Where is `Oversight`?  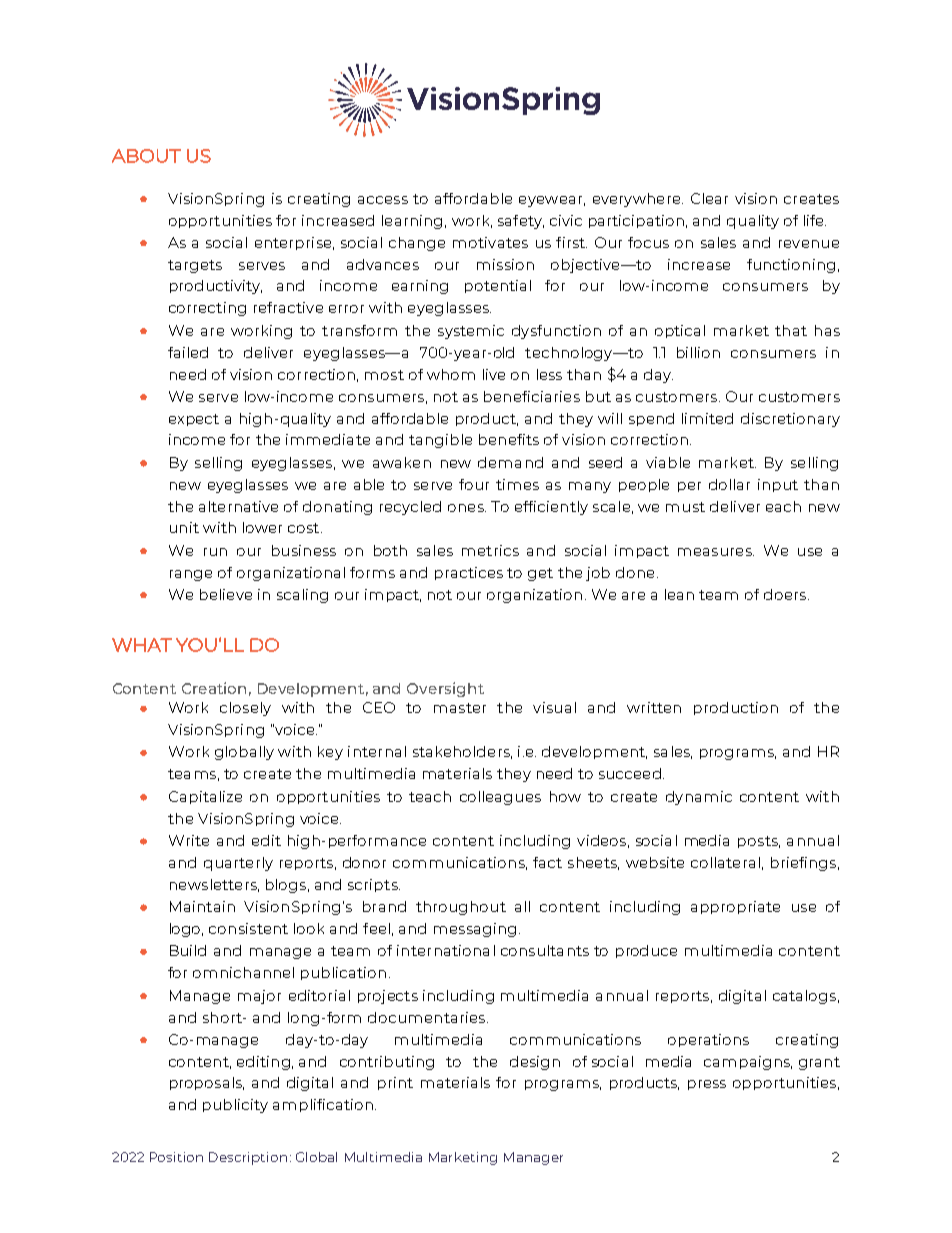 Oversight is located at coordinates (445, 689).
